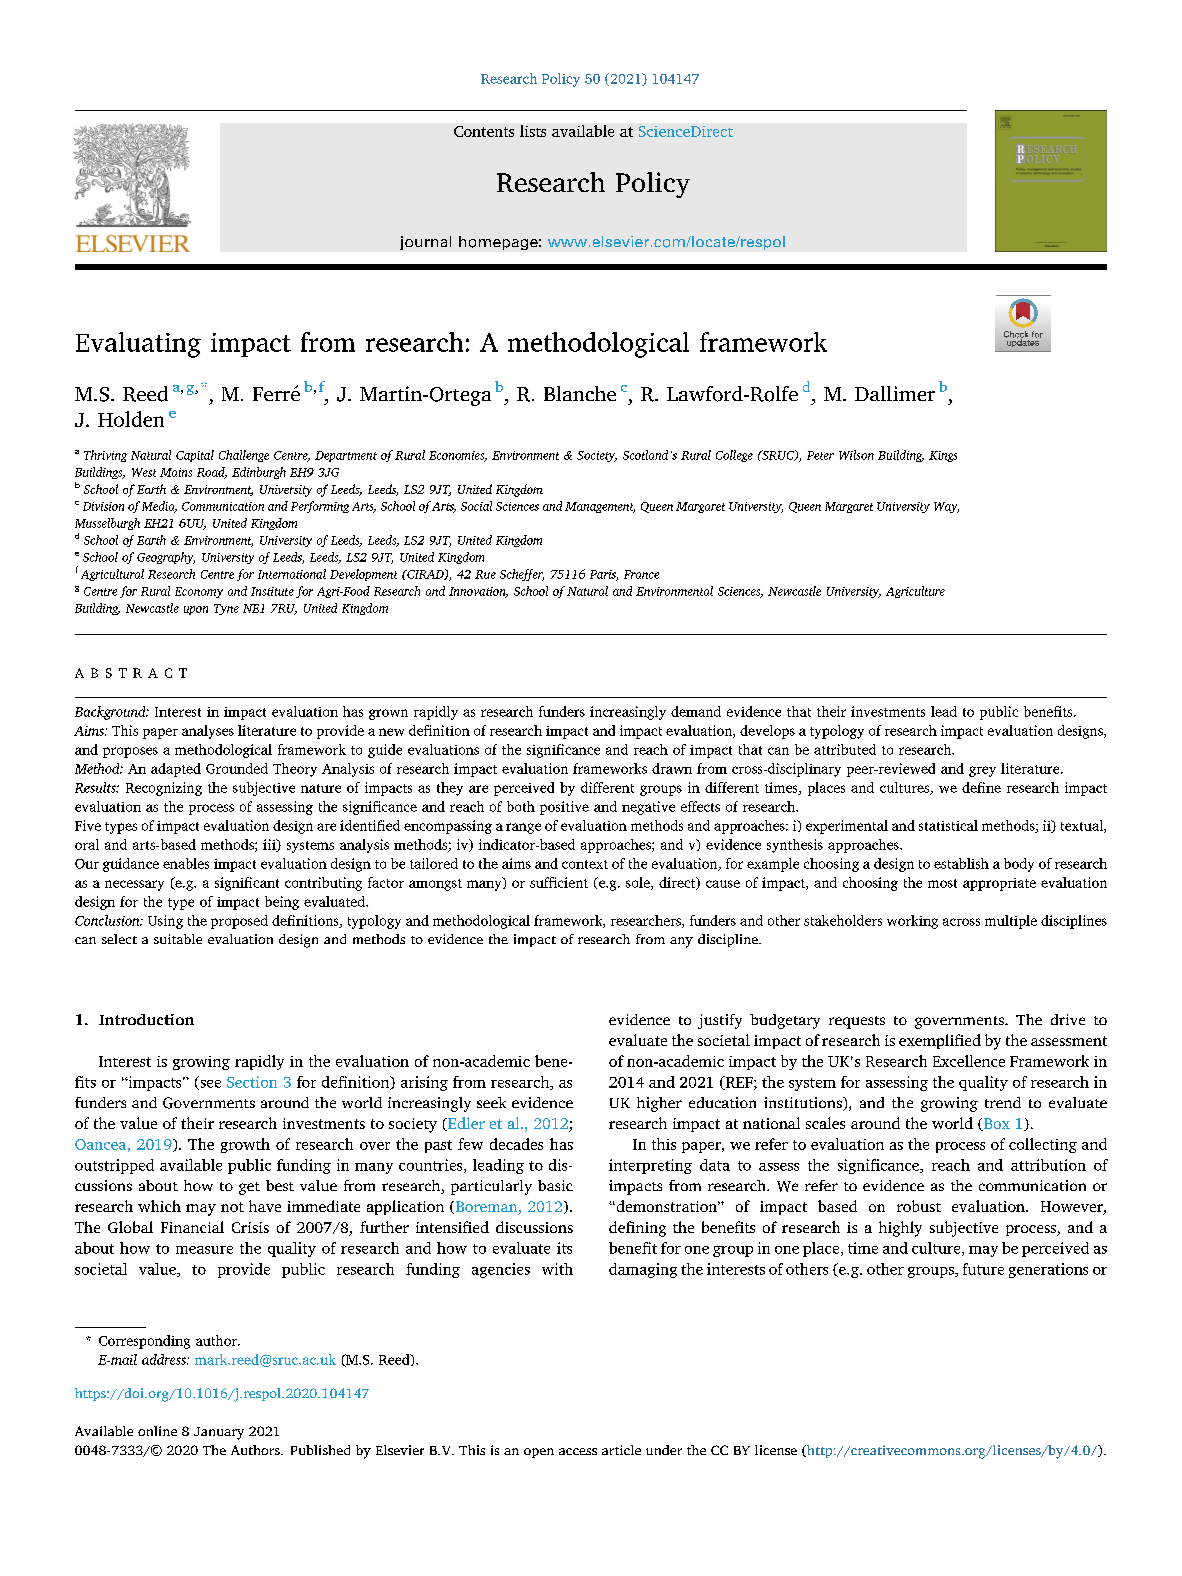 The image size is (1182, 1576). Describe the element at coordinates (533, 131) in the screenshot. I see `lists` at that location.
